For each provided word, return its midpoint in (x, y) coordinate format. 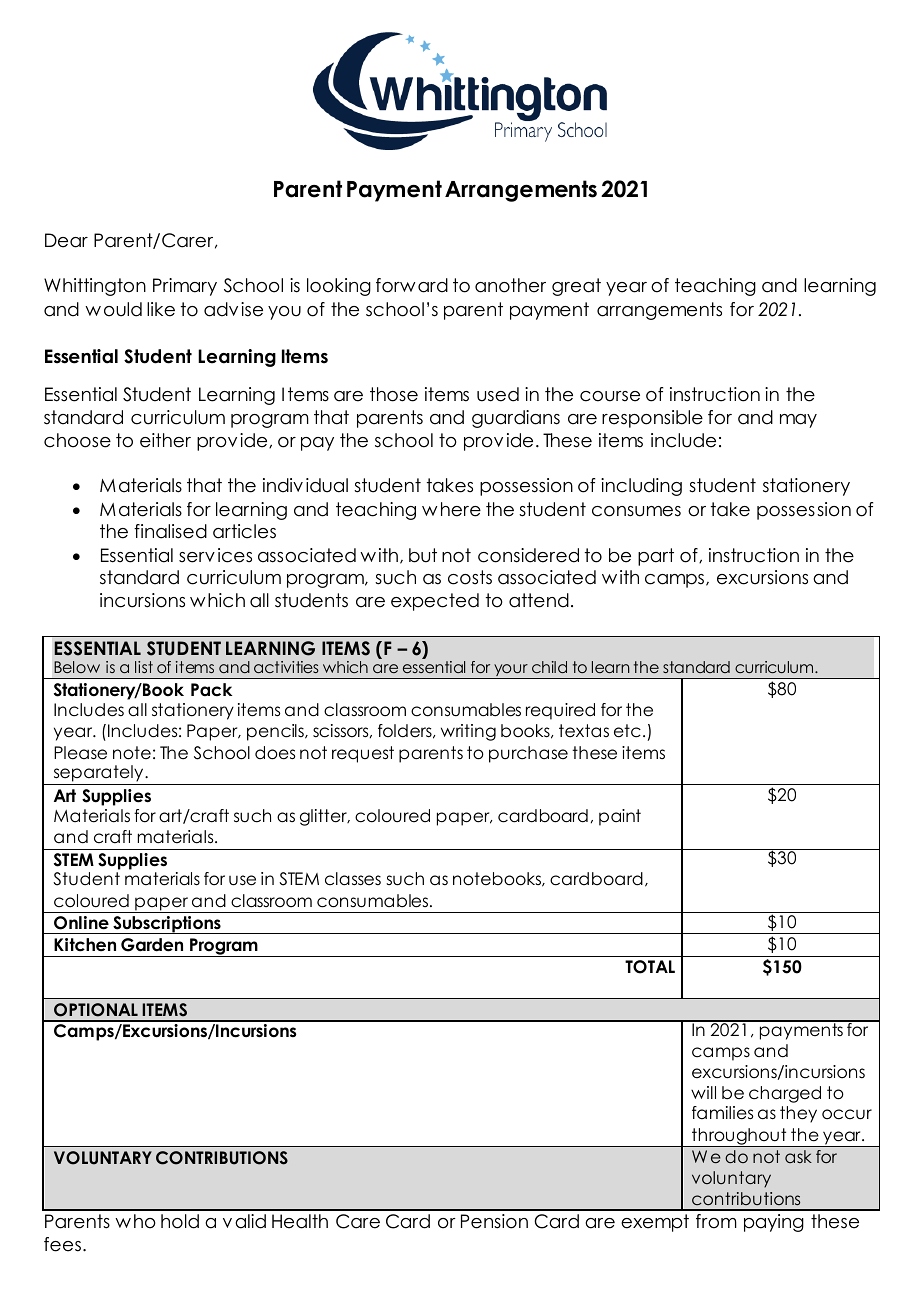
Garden (152, 945)
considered (528, 555)
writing (468, 732)
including (641, 487)
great (576, 287)
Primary (185, 287)
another (510, 285)
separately (98, 775)
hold (180, 1221)
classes (353, 879)
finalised (170, 531)
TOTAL (650, 967)
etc (627, 731)
